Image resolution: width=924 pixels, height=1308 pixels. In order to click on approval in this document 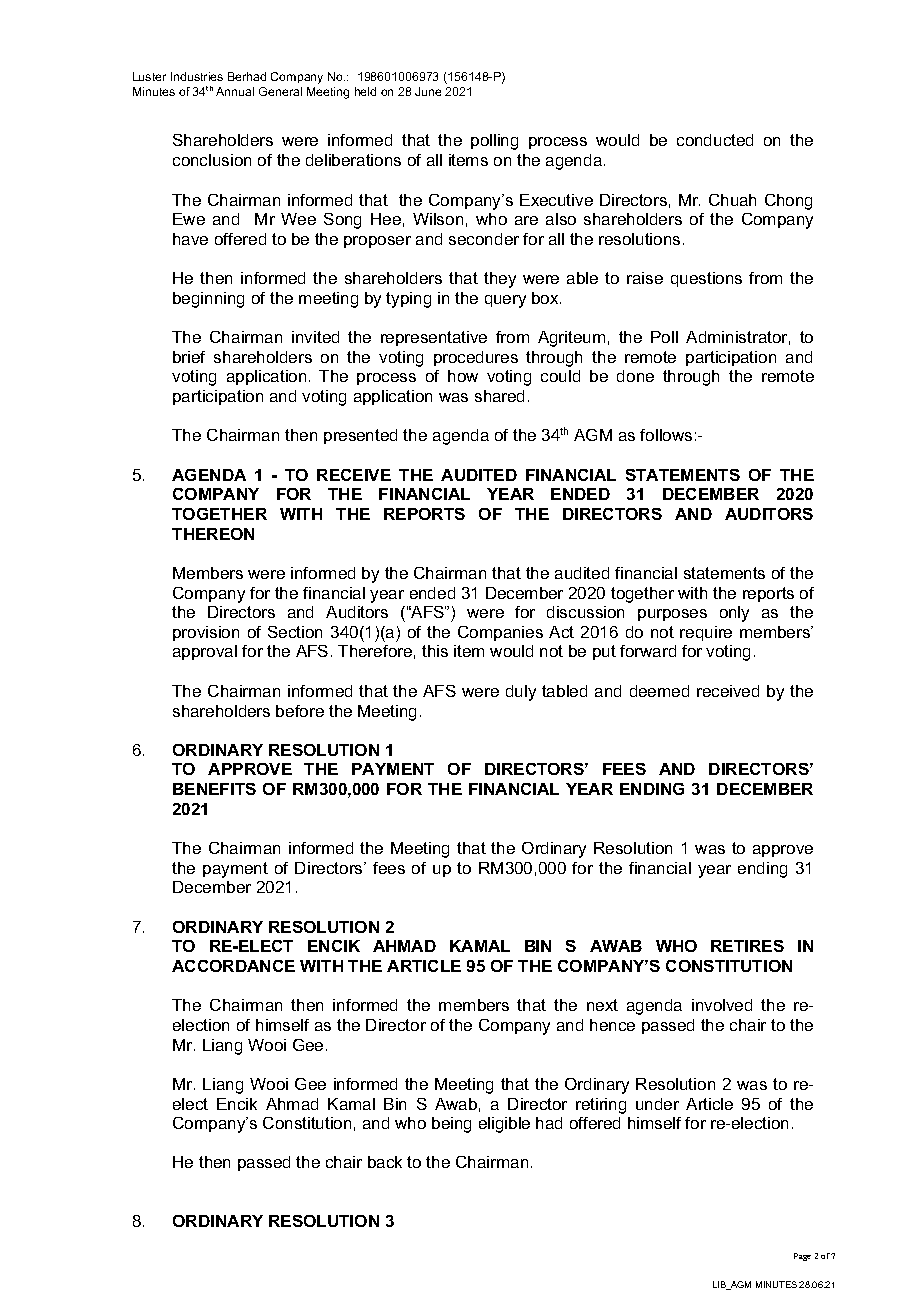, I will do `click(205, 652)`.
